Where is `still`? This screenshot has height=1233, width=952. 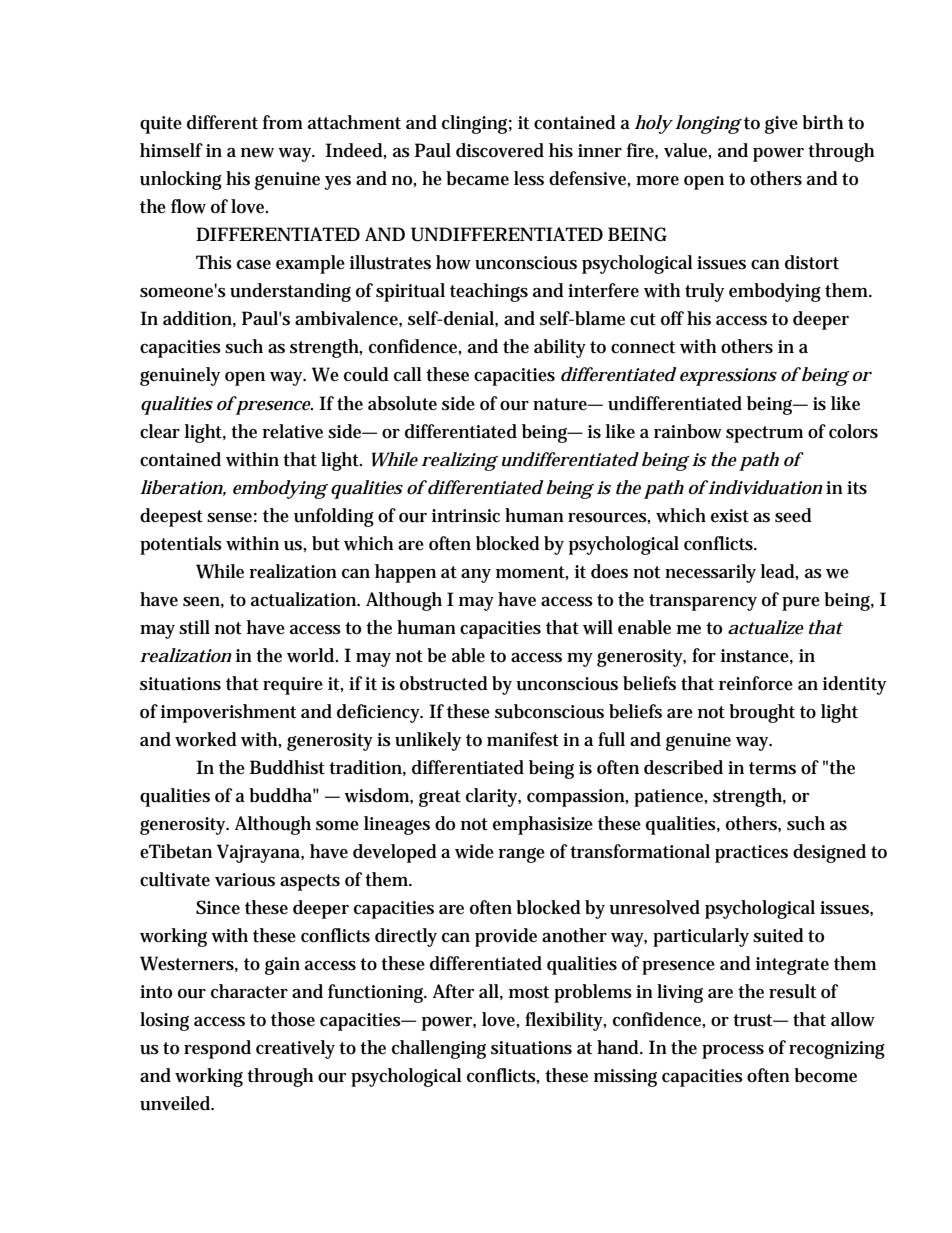 still is located at coordinates (194, 627).
